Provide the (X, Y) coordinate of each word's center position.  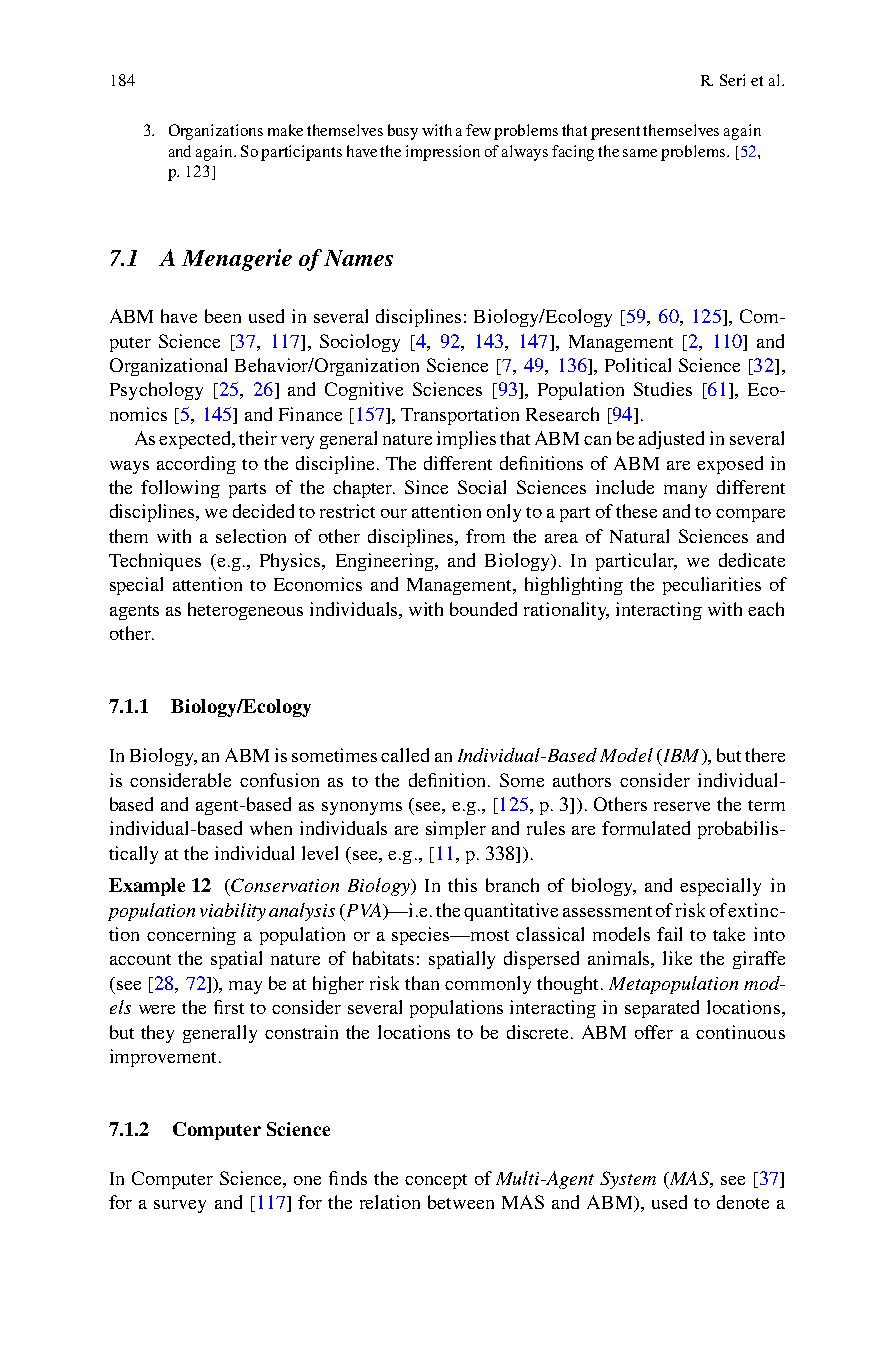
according (196, 465)
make (285, 130)
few (478, 130)
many (685, 491)
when (271, 828)
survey (180, 1206)
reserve (682, 806)
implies (466, 440)
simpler (456, 830)
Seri (732, 80)
